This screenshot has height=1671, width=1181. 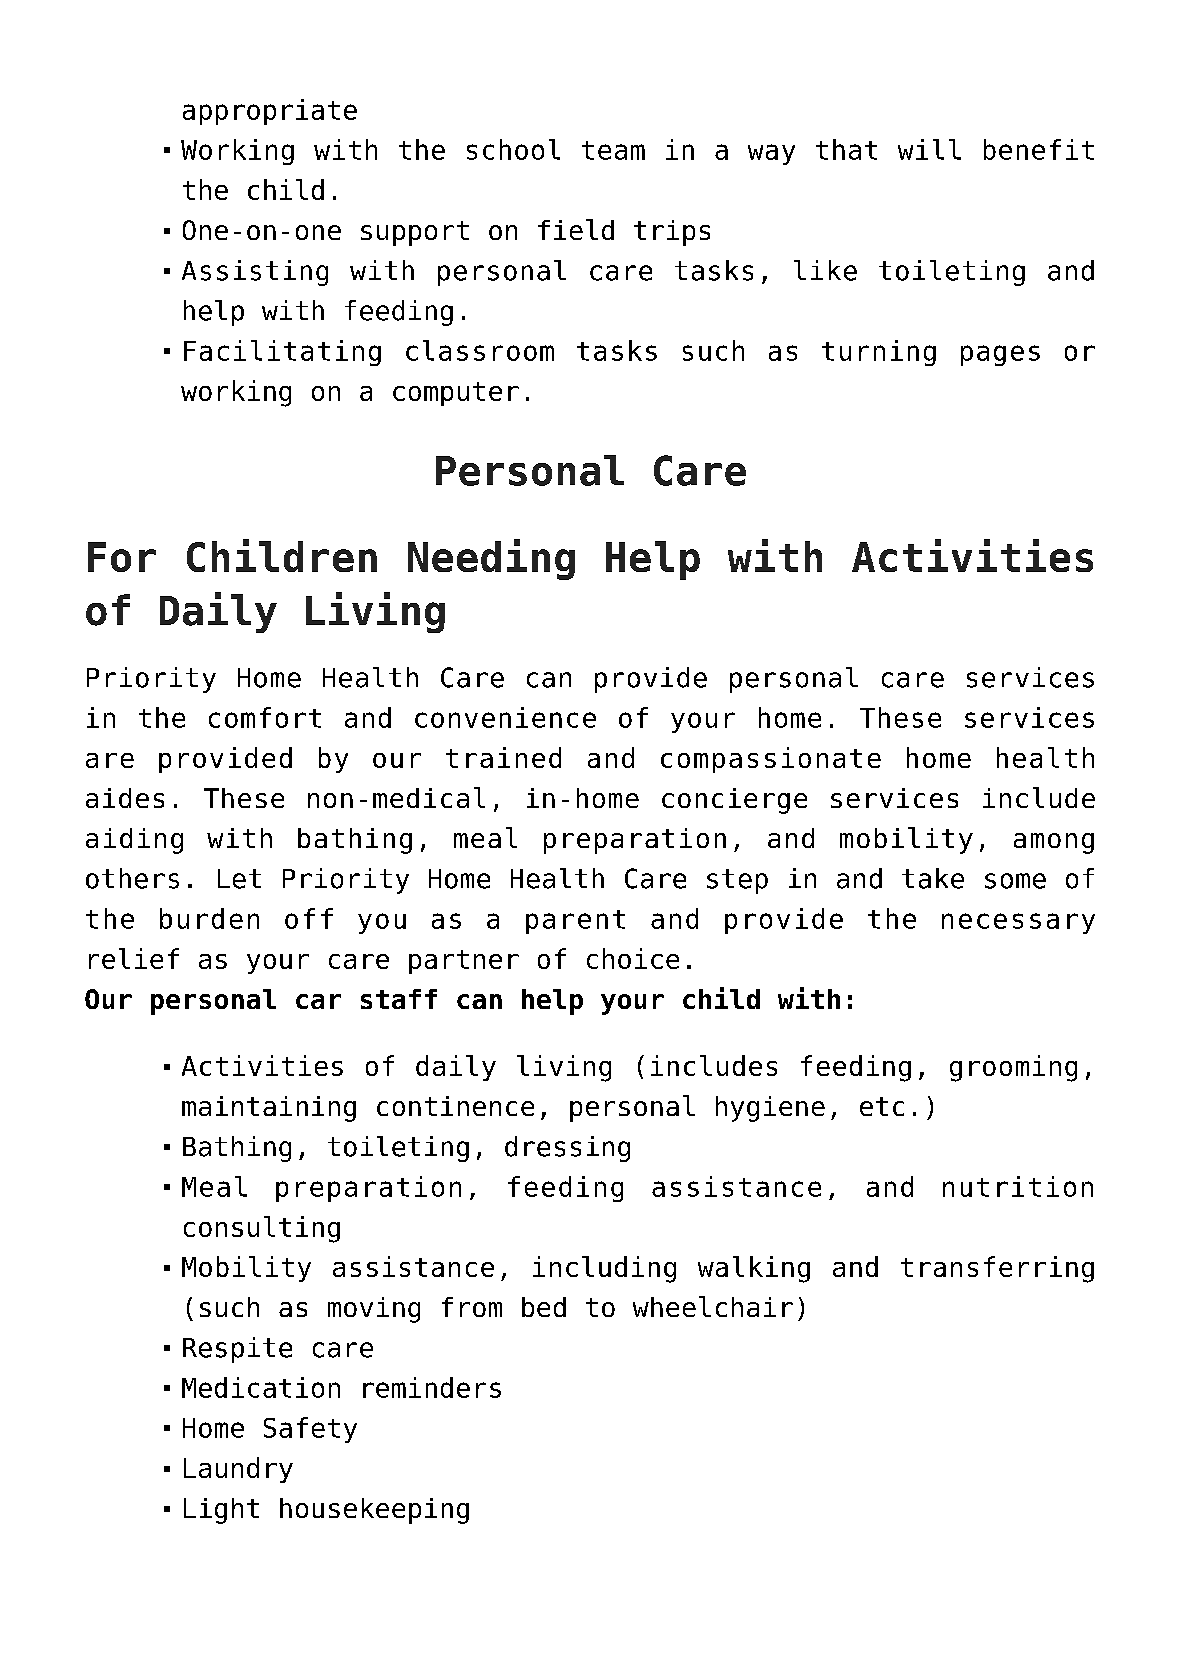 What do you see at coordinates (771, 760) in the screenshot?
I see `compassionate` at bounding box center [771, 760].
